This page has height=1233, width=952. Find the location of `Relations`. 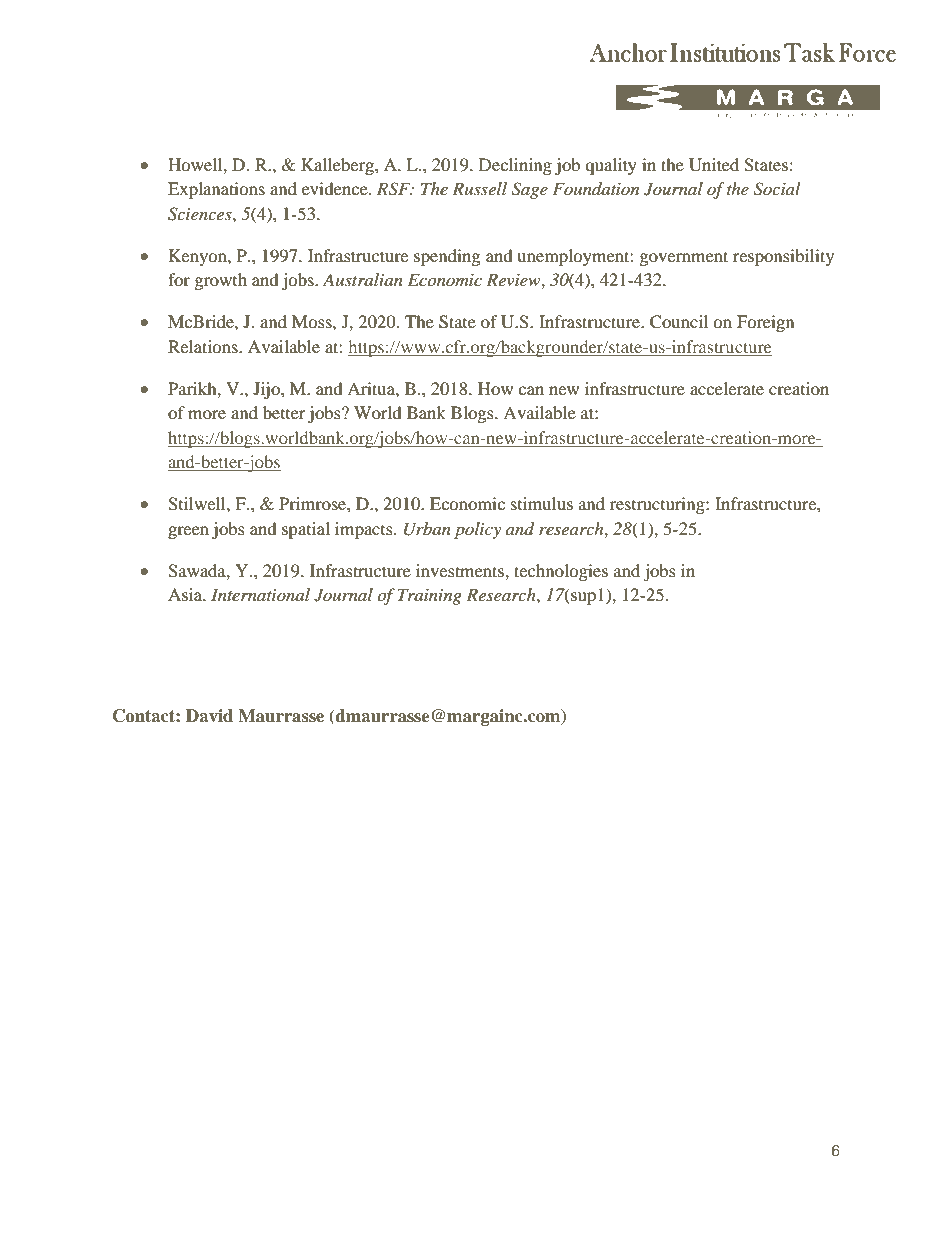

Relations is located at coordinates (204, 346).
